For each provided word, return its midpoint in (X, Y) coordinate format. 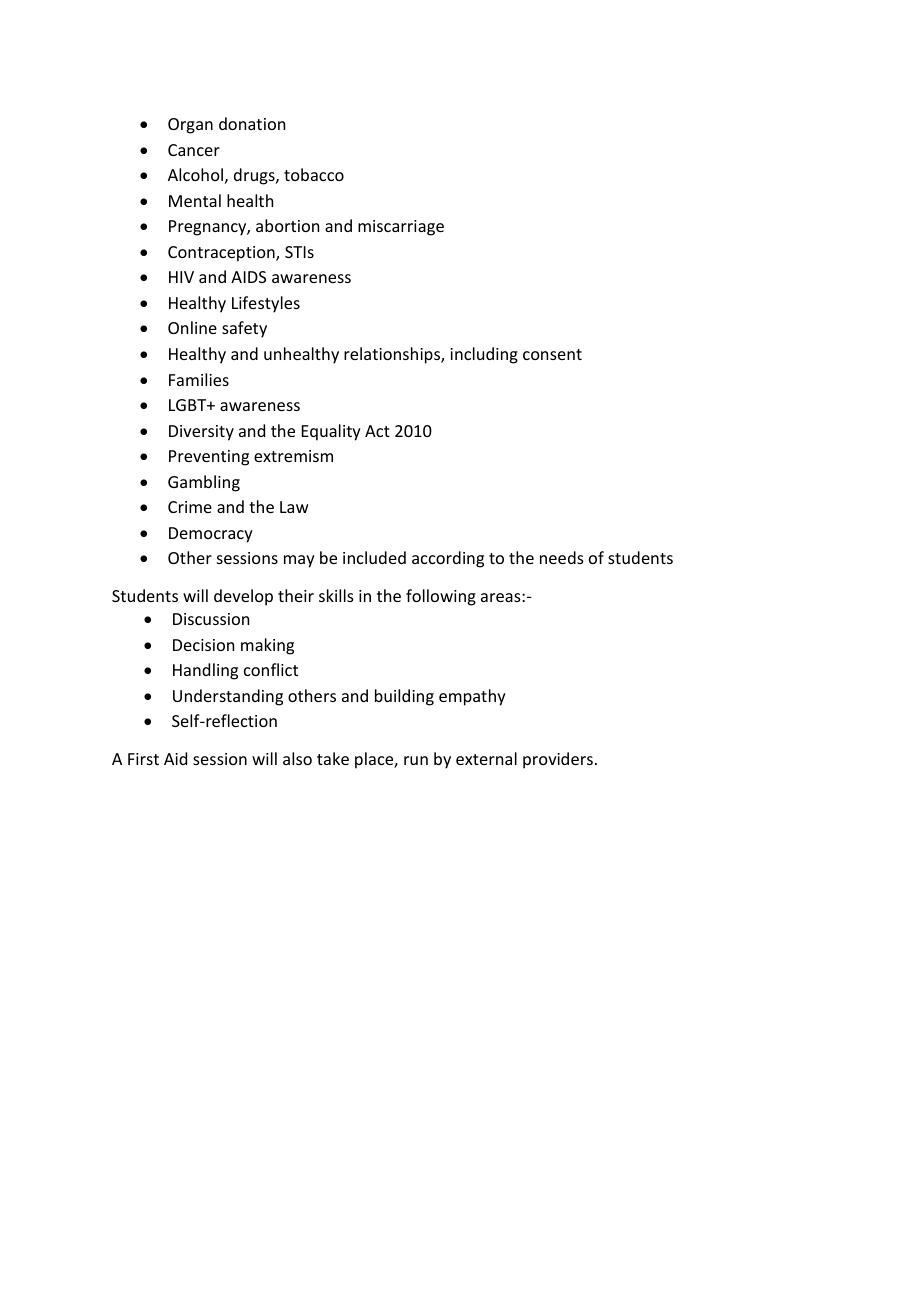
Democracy (211, 535)
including (484, 355)
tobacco (314, 174)
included (374, 557)
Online (192, 327)
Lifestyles (266, 304)
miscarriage (401, 228)
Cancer (194, 150)
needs (562, 557)
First (143, 759)
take (333, 758)
